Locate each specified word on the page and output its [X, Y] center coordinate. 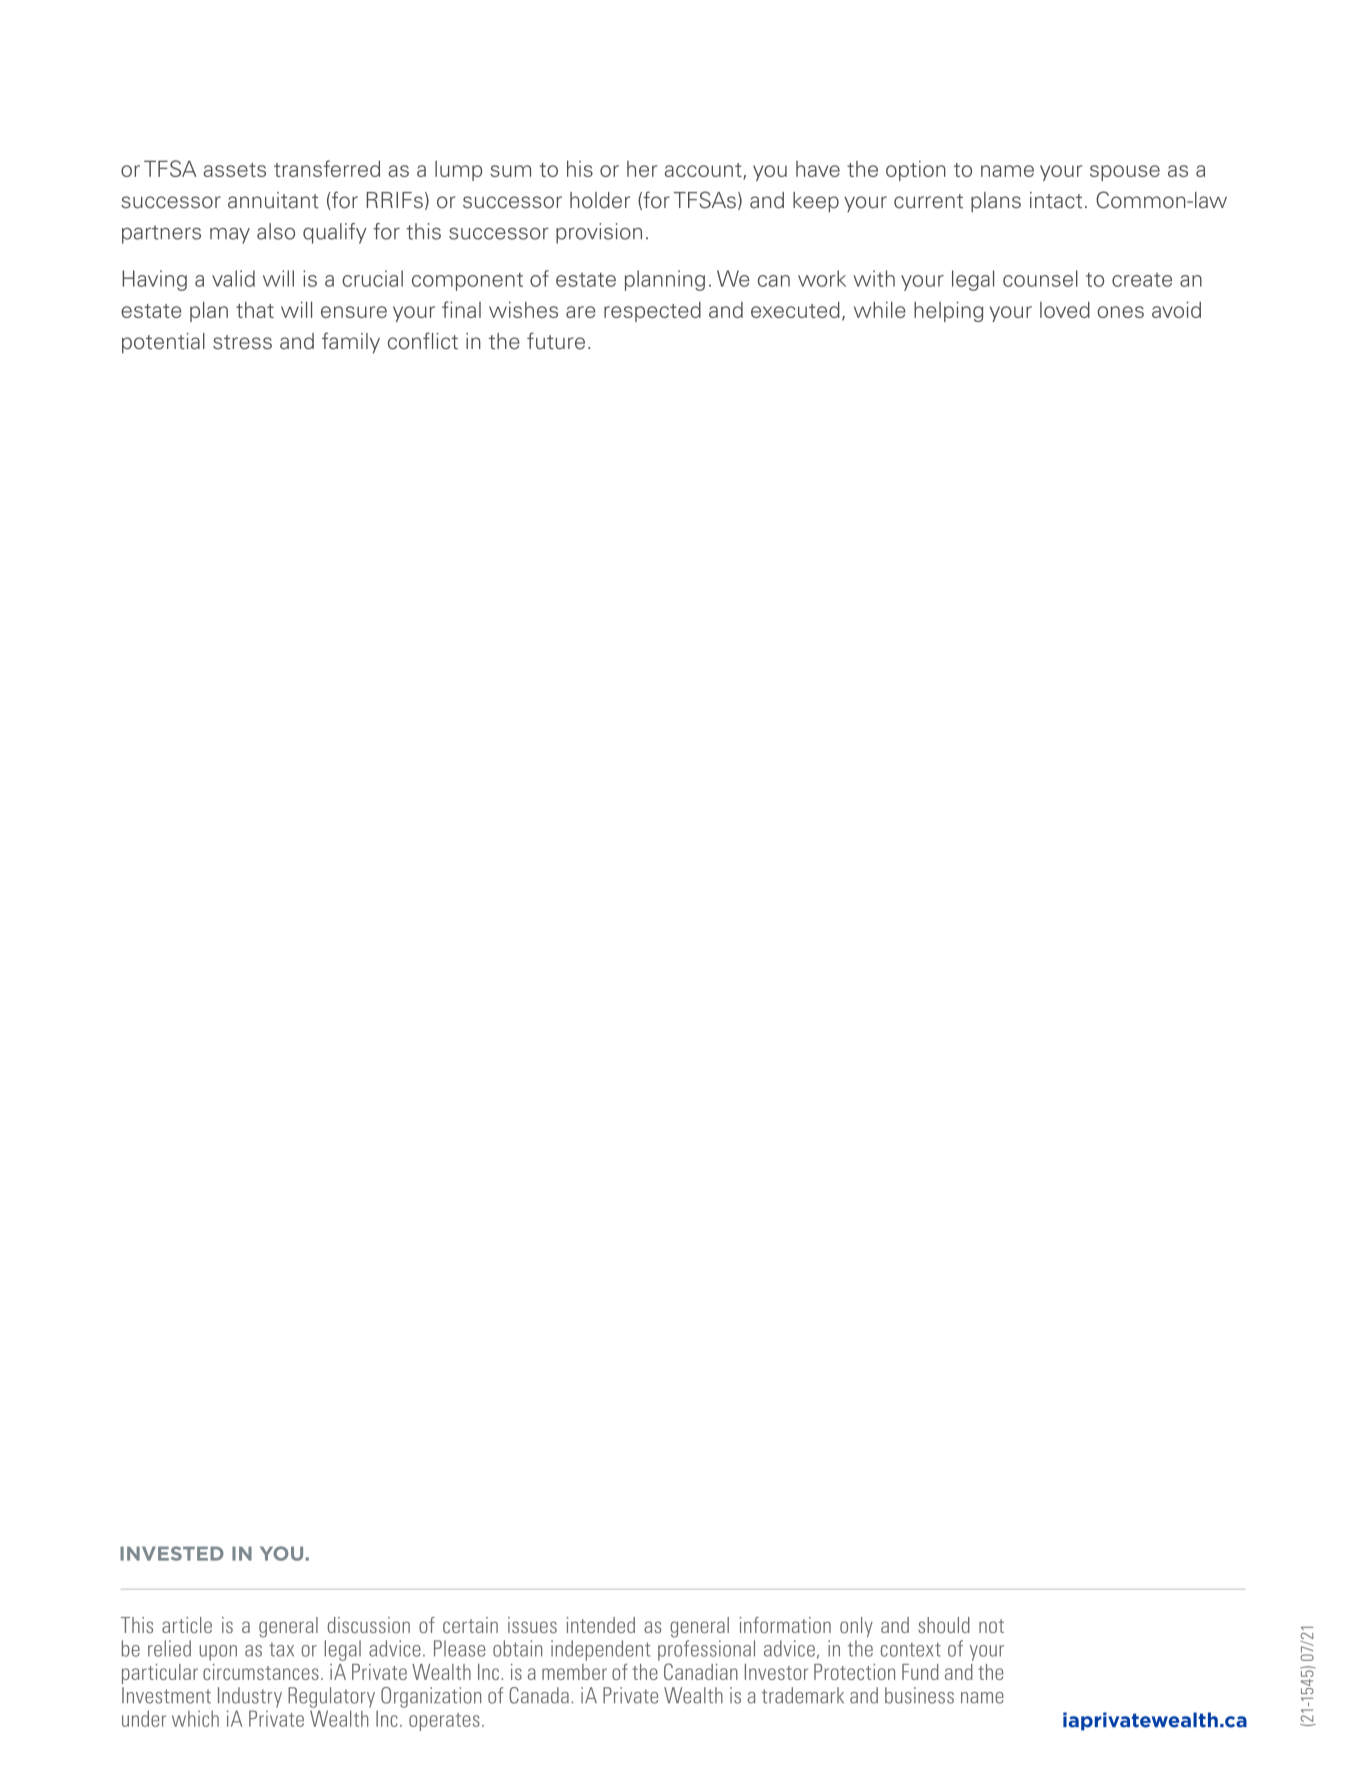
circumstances [261, 1672]
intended [601, 1625]
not [991, 1626]
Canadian [701, 1671]
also [276, 231]
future [556, 341]
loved [1065, 309]
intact [1056, 200]
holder [600, 200]
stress [242, 342]
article [187, 1625]
